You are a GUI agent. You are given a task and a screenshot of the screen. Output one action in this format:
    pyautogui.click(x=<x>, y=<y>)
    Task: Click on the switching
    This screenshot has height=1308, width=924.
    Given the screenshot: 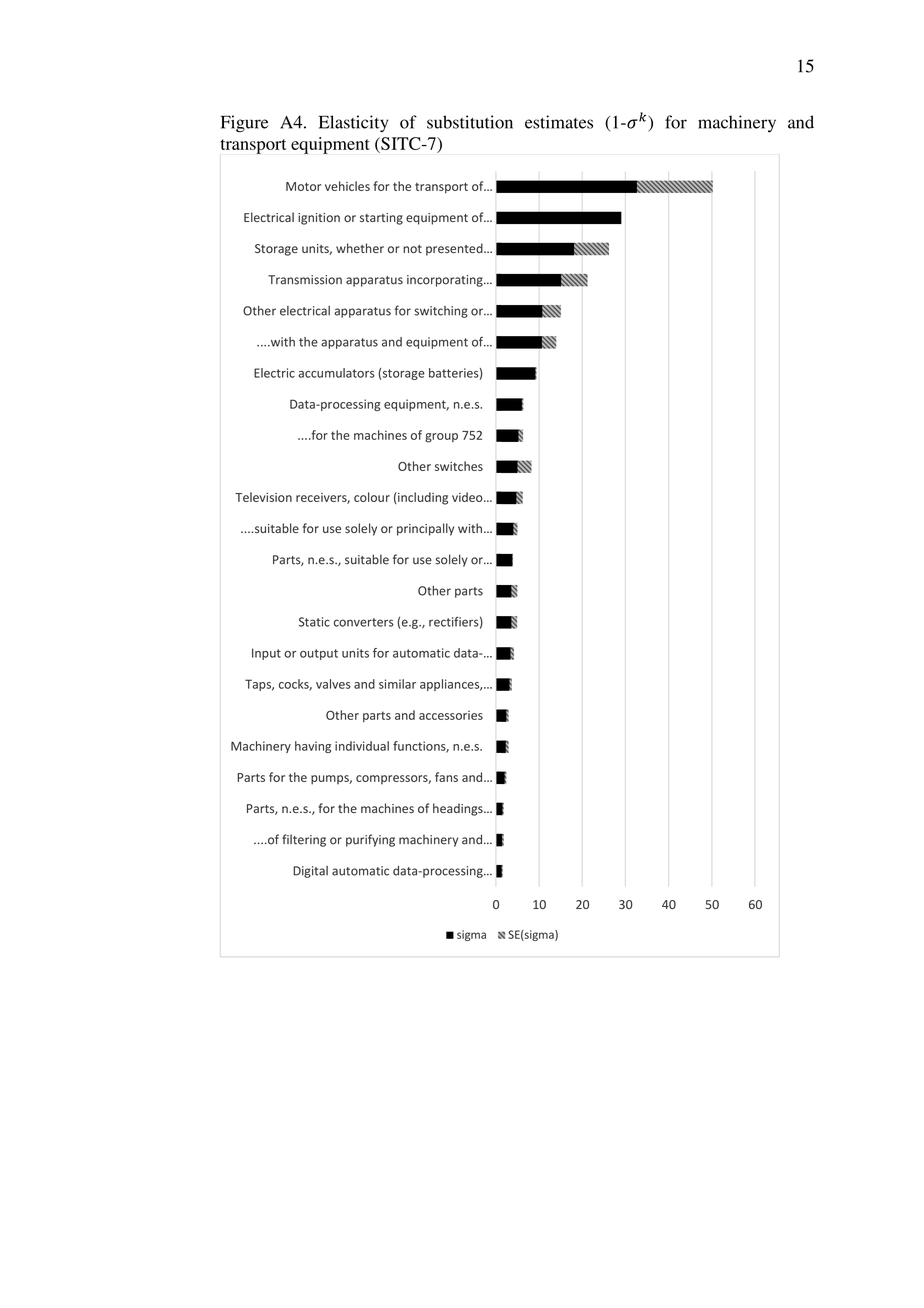 What is the action you would take?
    pyautogui.click(x=441, y=312)
